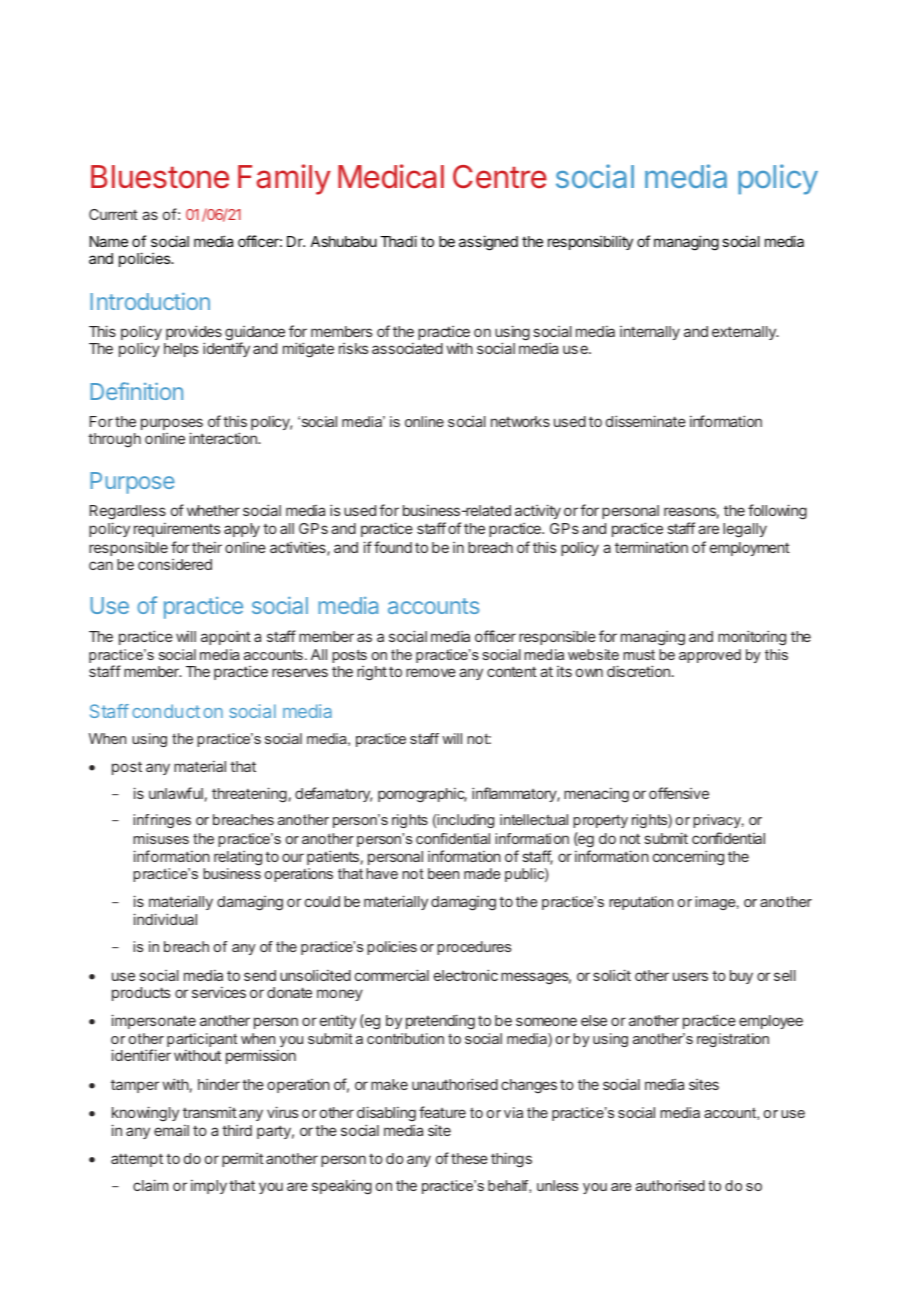 Image resolution: width=924 pixels, height=1309 pixels. I want to click on found, so click(393, 547).
